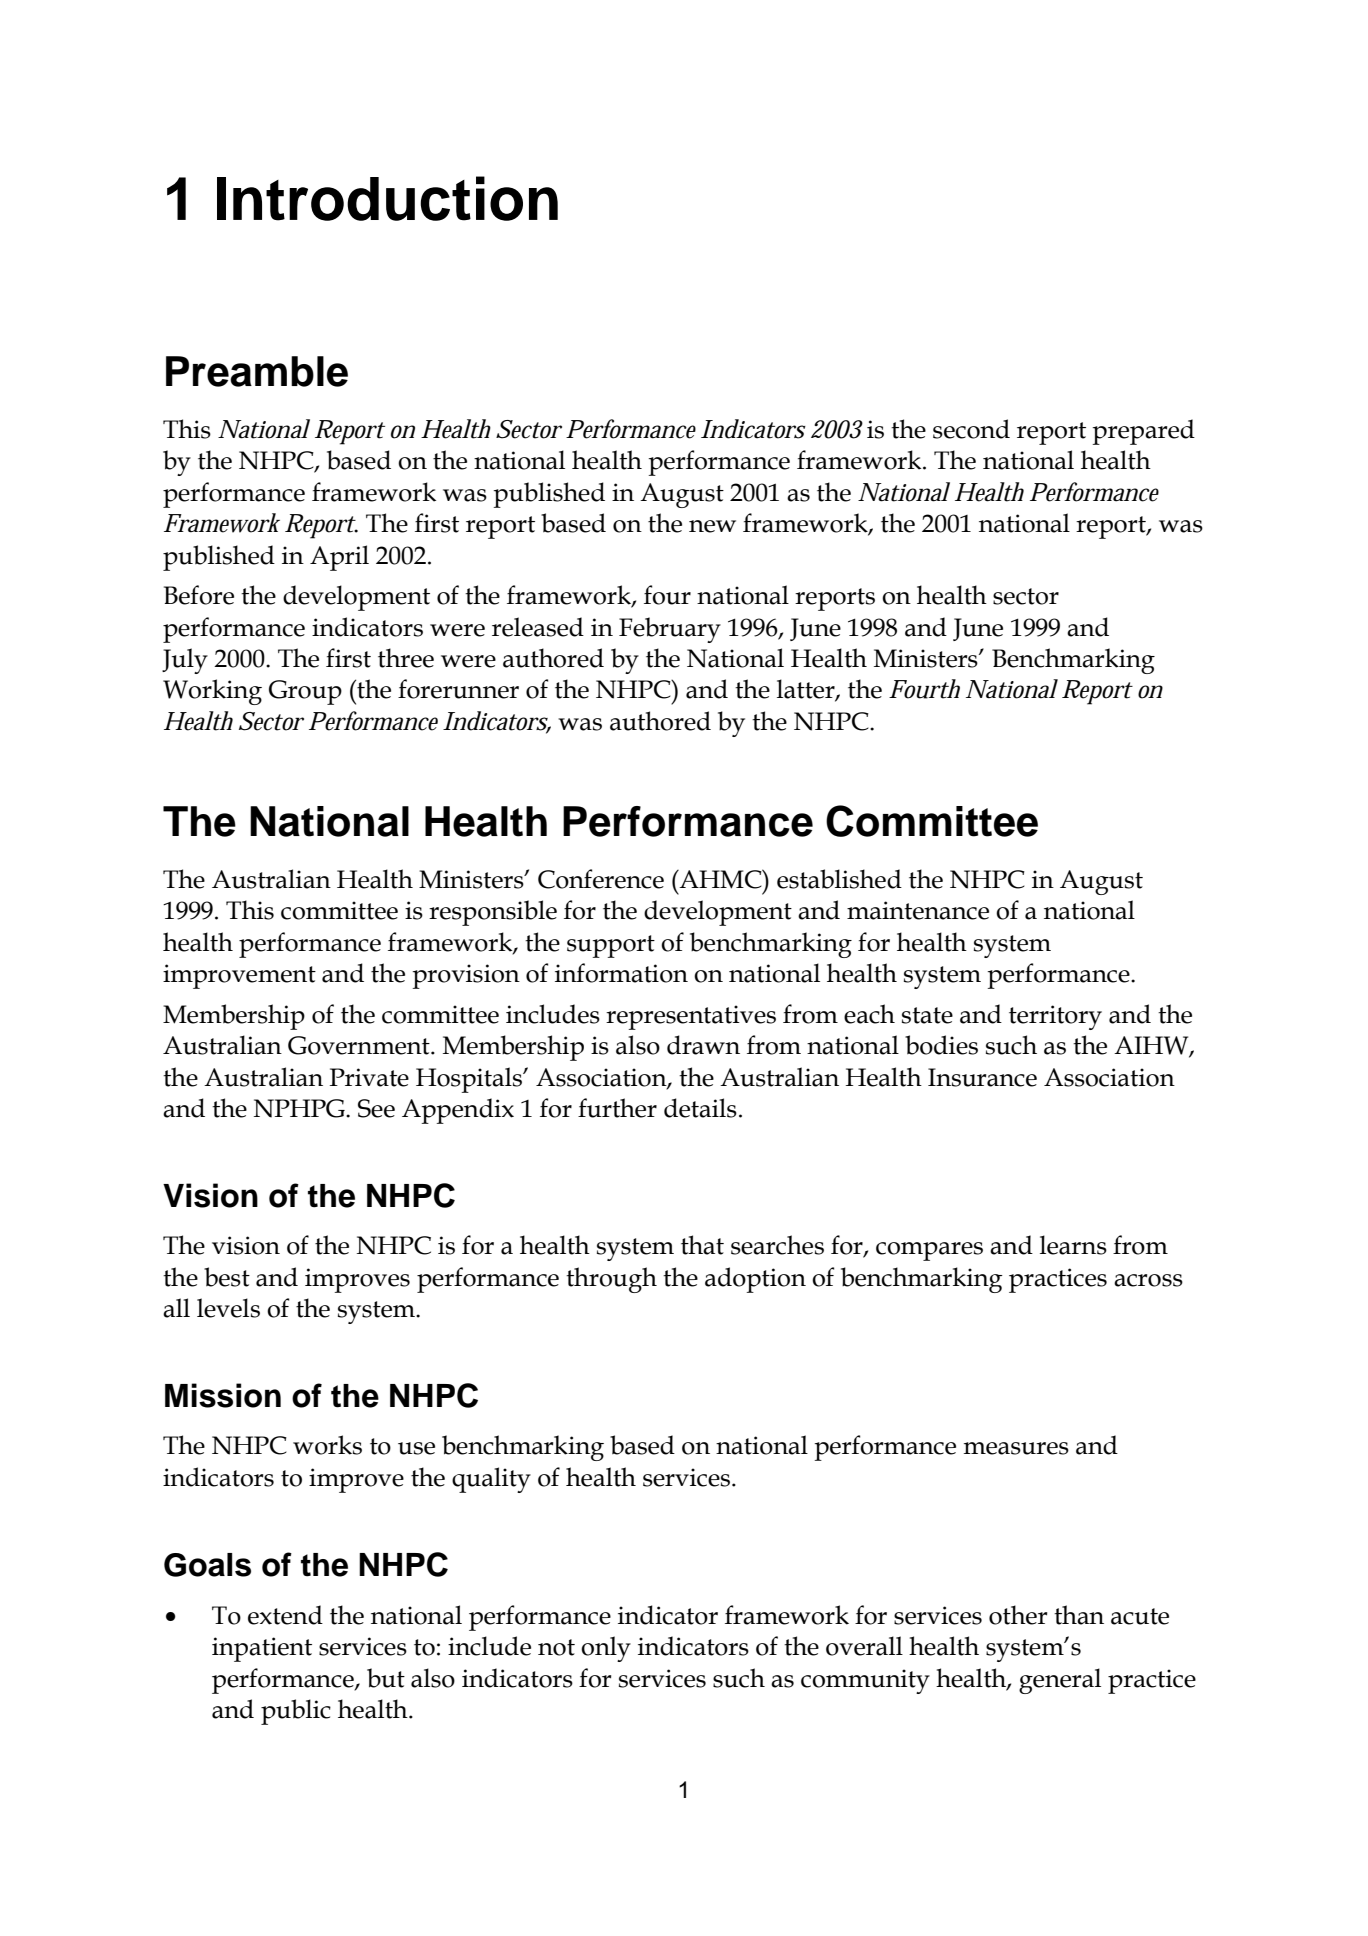 The width and height of the image is (1368, 1936). What do you see at coordinates (262, 1649) in the image?
I see `inpatient` at bounding box center [262, 1649].
